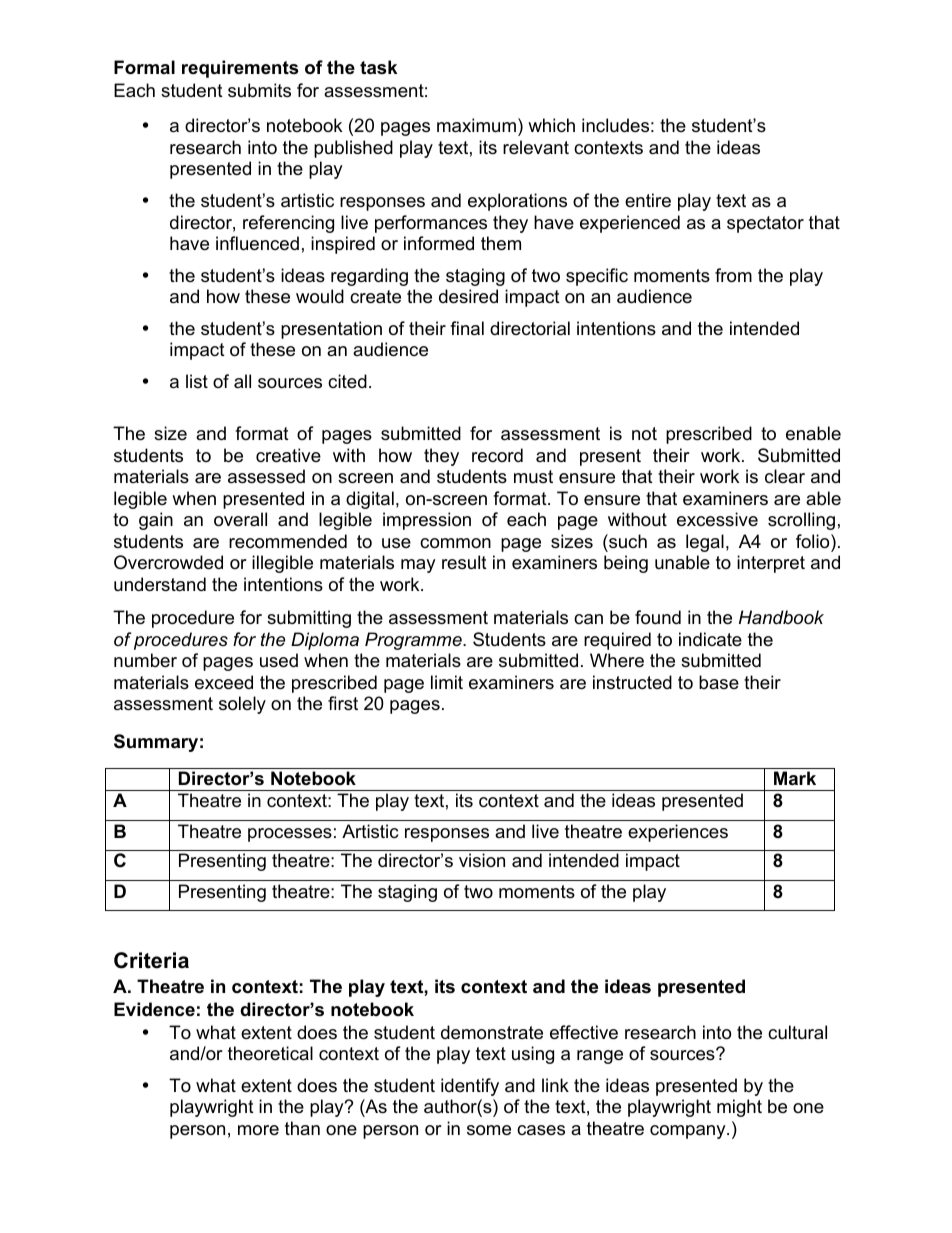 Image resolution: width=952 pixels, height=1233 pixels. I want to click on identify, so click(470, 1087).
